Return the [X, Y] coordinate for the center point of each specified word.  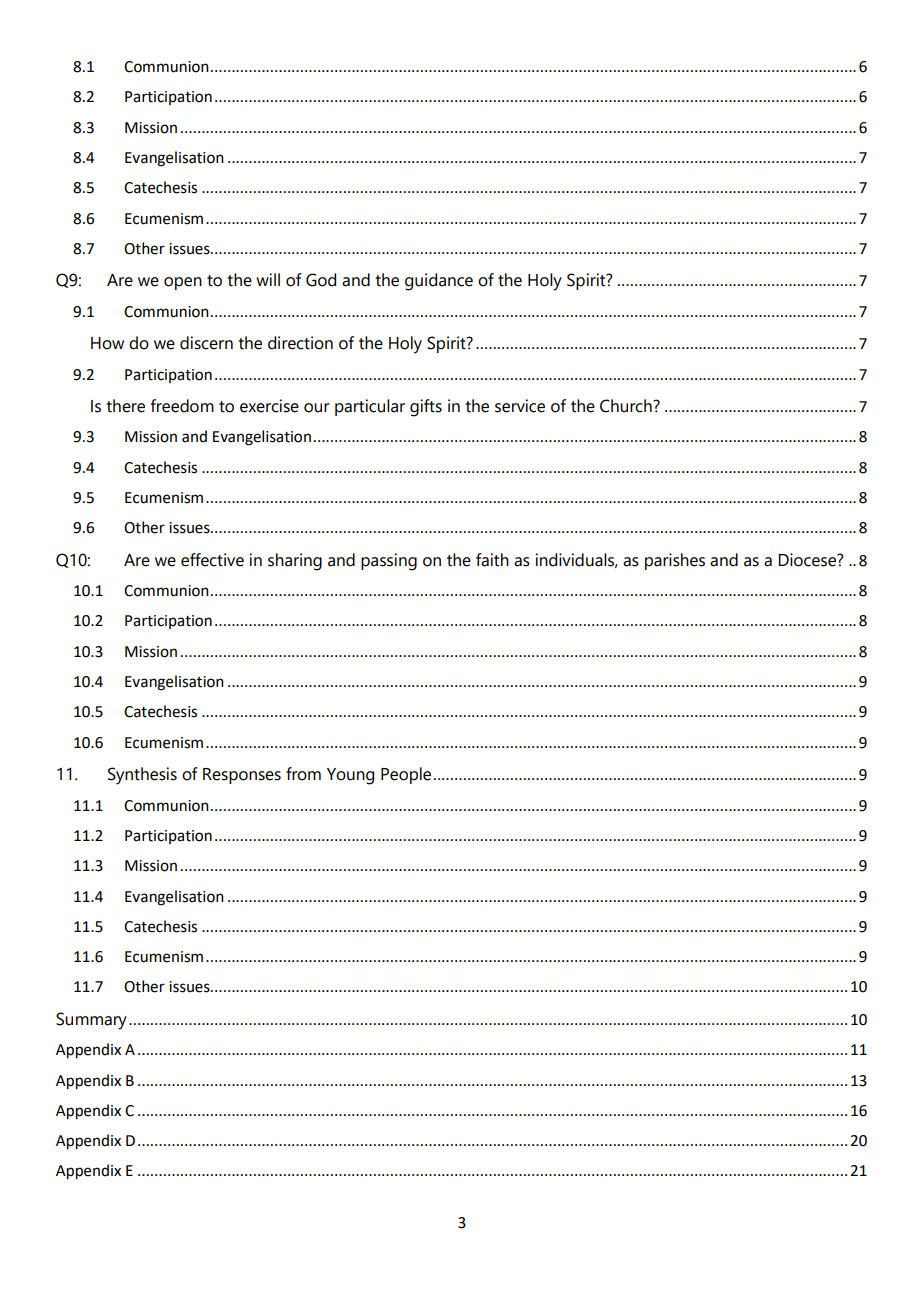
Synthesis [142, 776]
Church [627, 406]
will [268, 279]
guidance [439, 282]
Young [350, 776]
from [303, 774]
